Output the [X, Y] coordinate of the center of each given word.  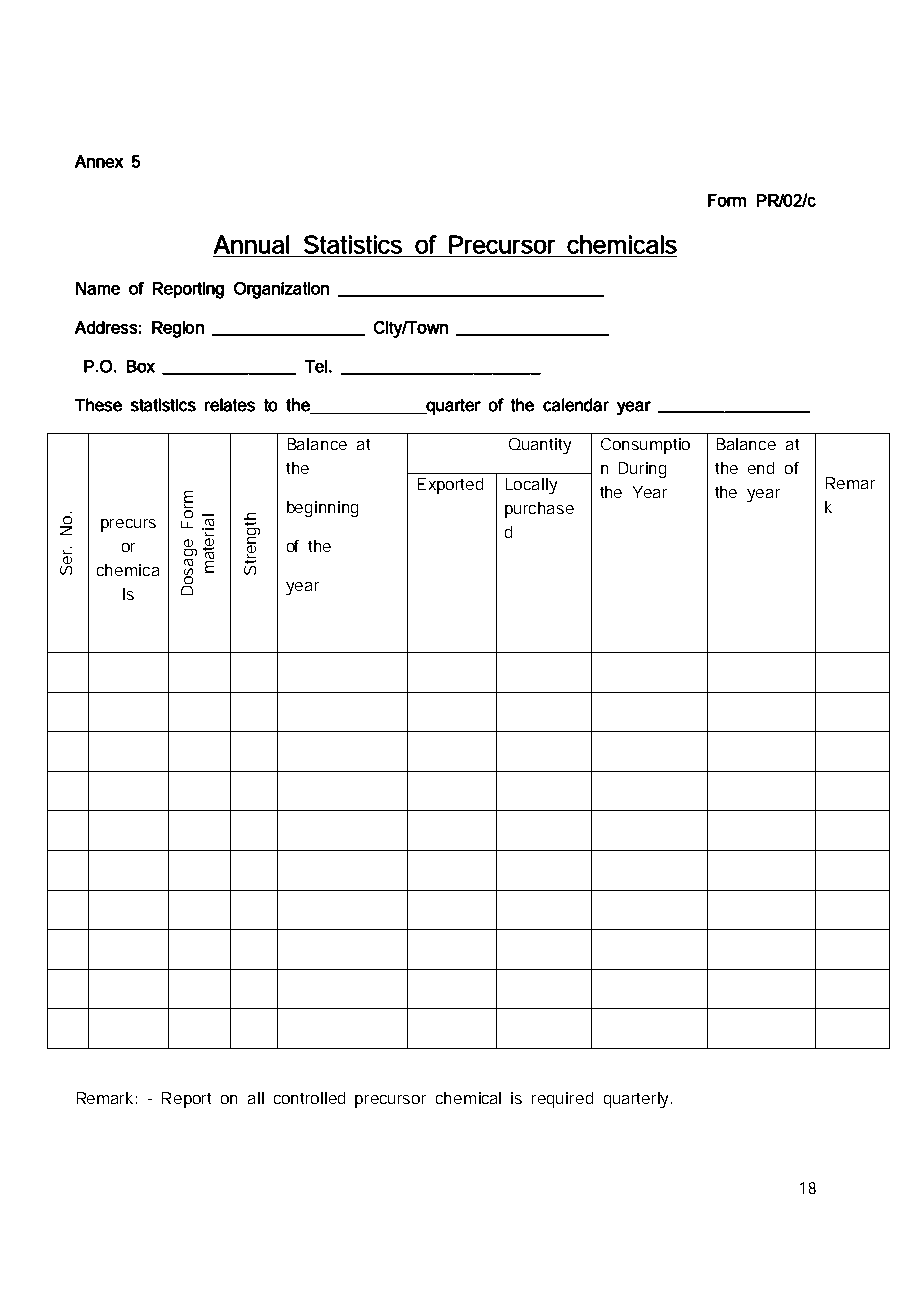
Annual [251, 244]
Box [141, 366]
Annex [99, 161]
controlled [309, 1098]
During [642, 470]
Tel [316, 366]
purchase [539, 510]
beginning [322, 509]
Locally [531, 486]
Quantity [540, 446]
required [562, 1100]
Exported [450, 486]
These [98, 405]
